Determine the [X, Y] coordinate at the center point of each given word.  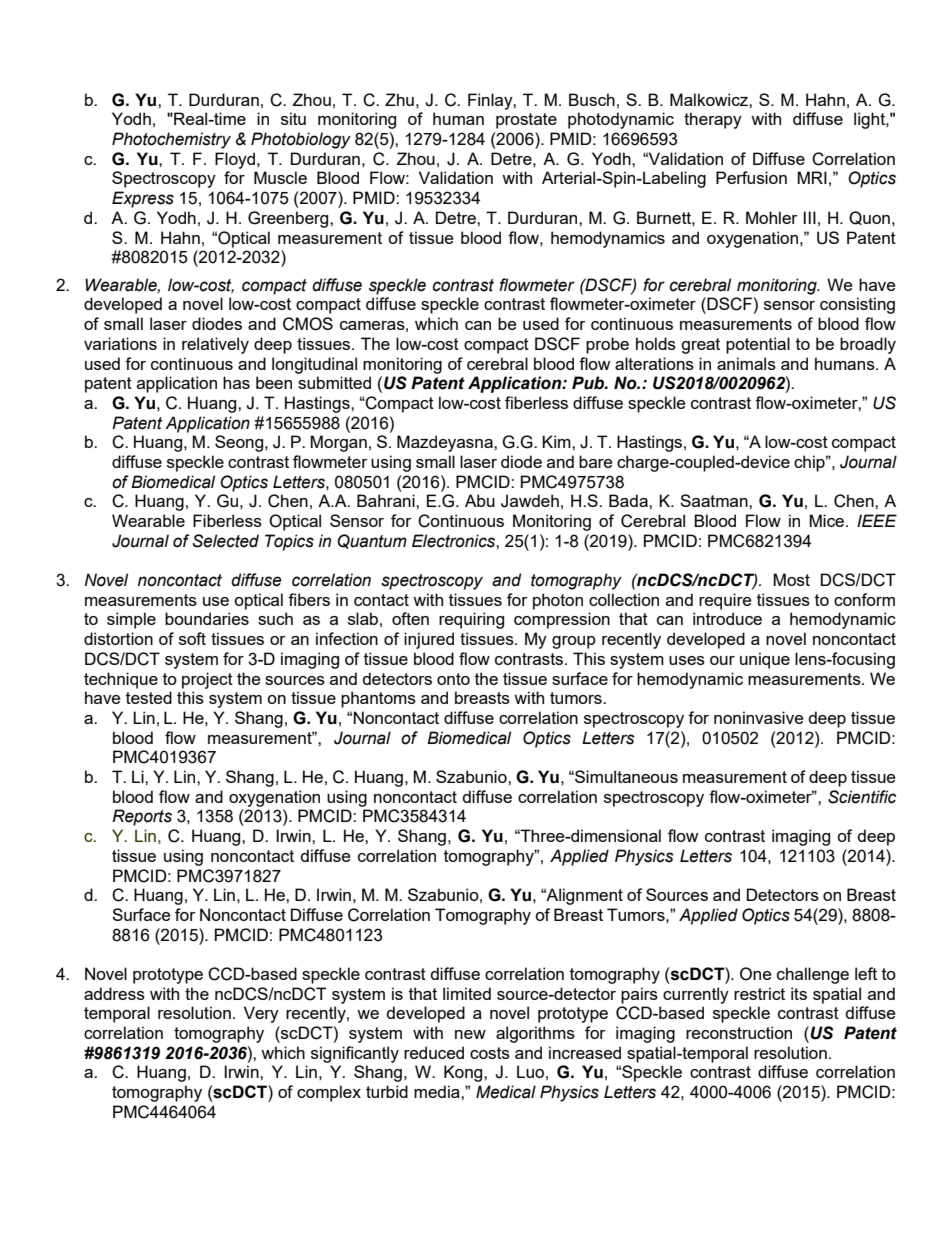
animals [746, 363]
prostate [526, 121]
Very [261, 1014]
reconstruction [739, 1032]
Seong [240, 443]
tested [149, 697]
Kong [464, 1073]
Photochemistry [171, 140]
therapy [713, 120]
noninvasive [758, 717]
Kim [557, 441]
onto [453, 679]
